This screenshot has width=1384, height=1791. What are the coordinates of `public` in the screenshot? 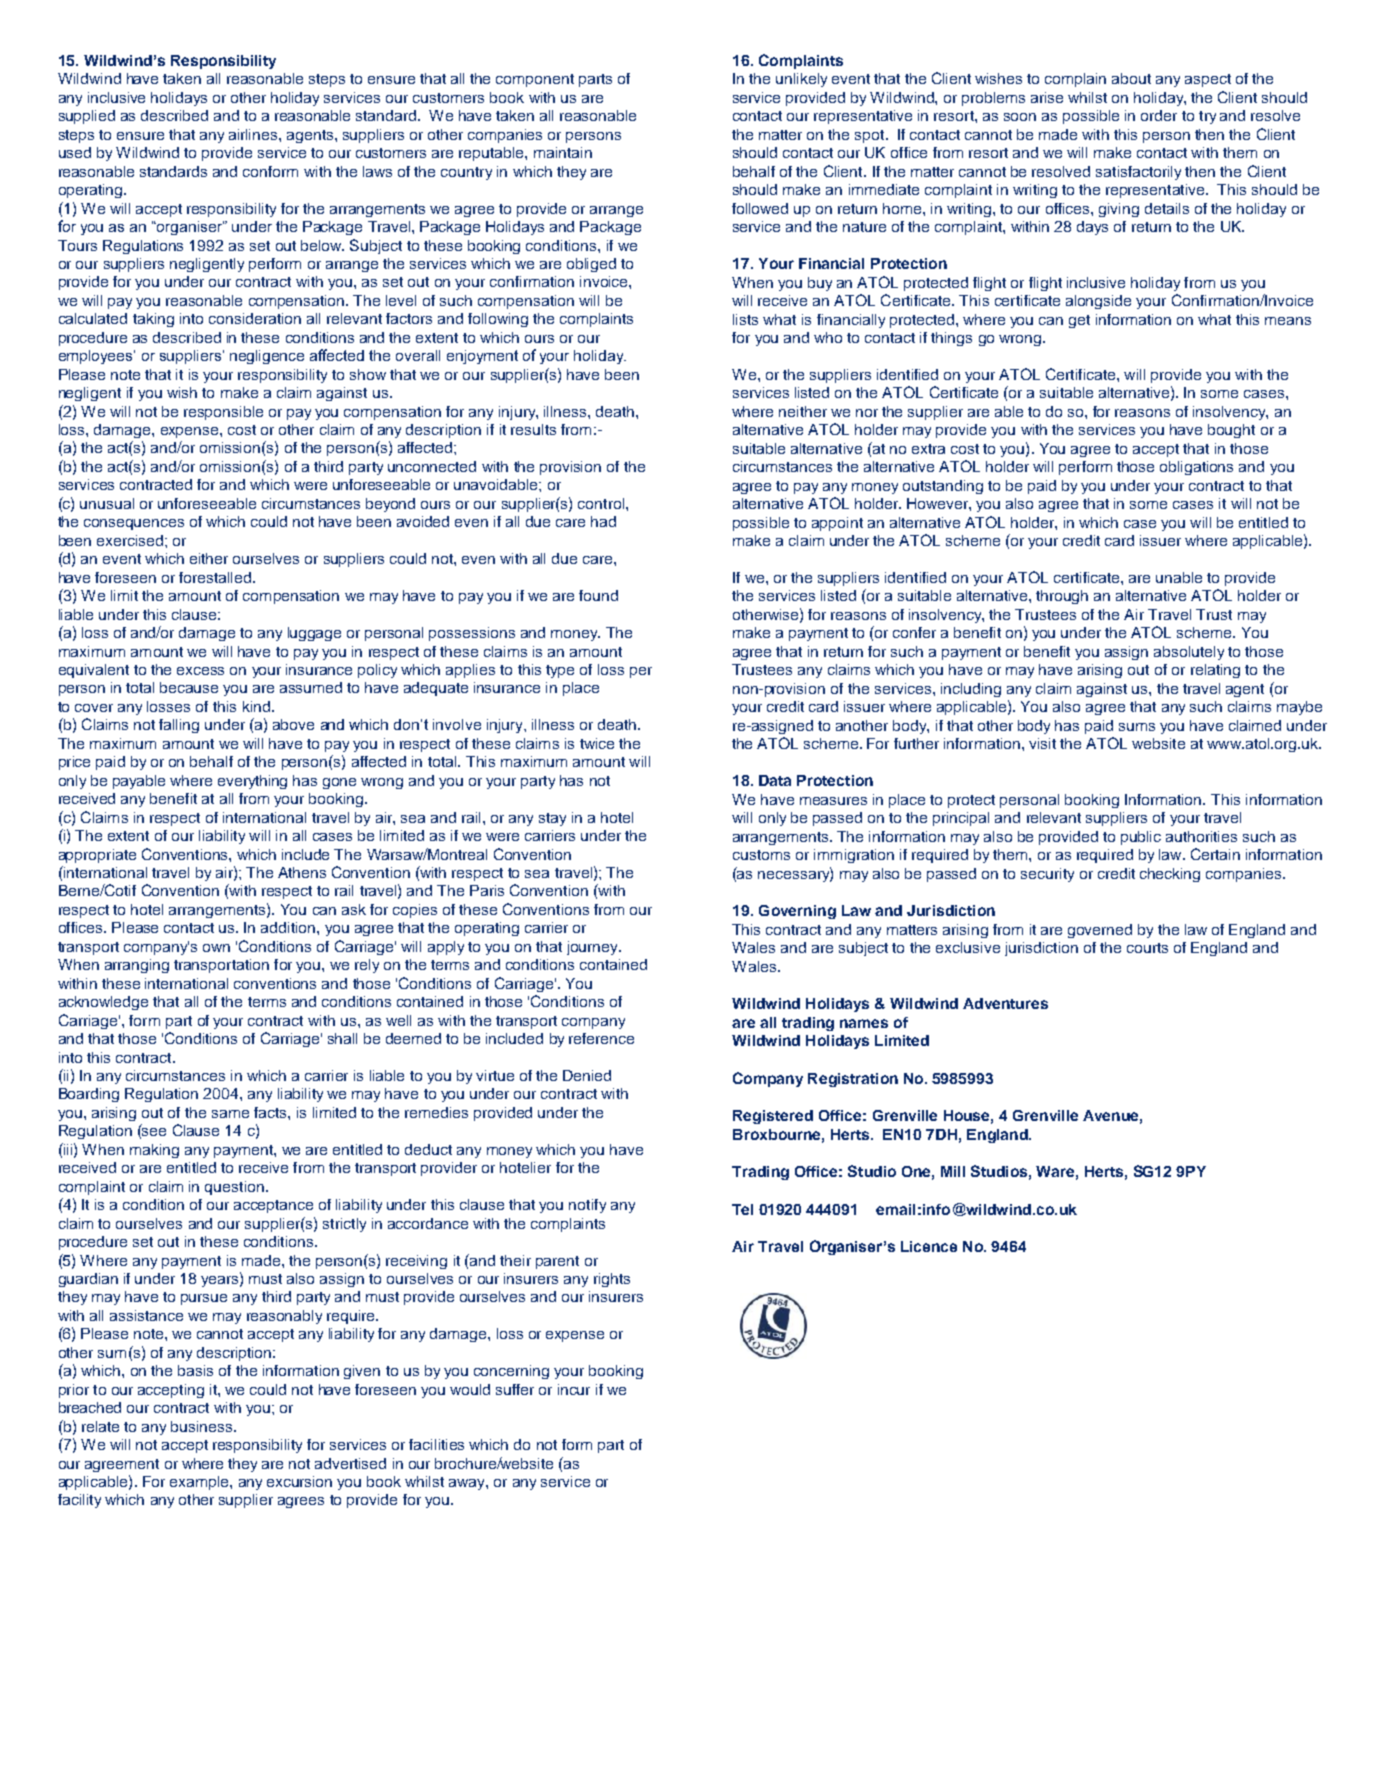 It's located at (1141, 838).
